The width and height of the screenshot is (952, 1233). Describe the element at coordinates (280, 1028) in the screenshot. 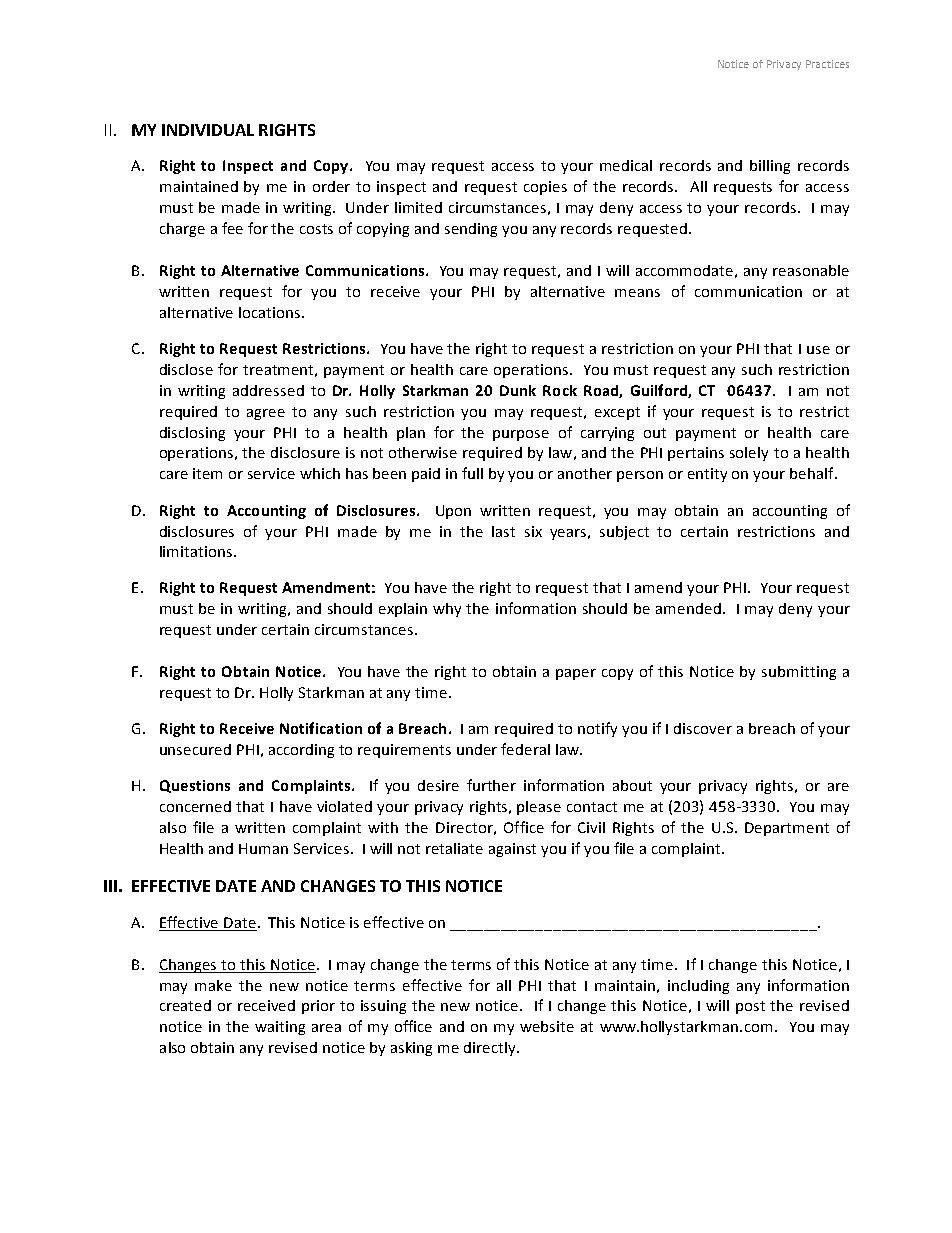

I see `waiting` at that location.
